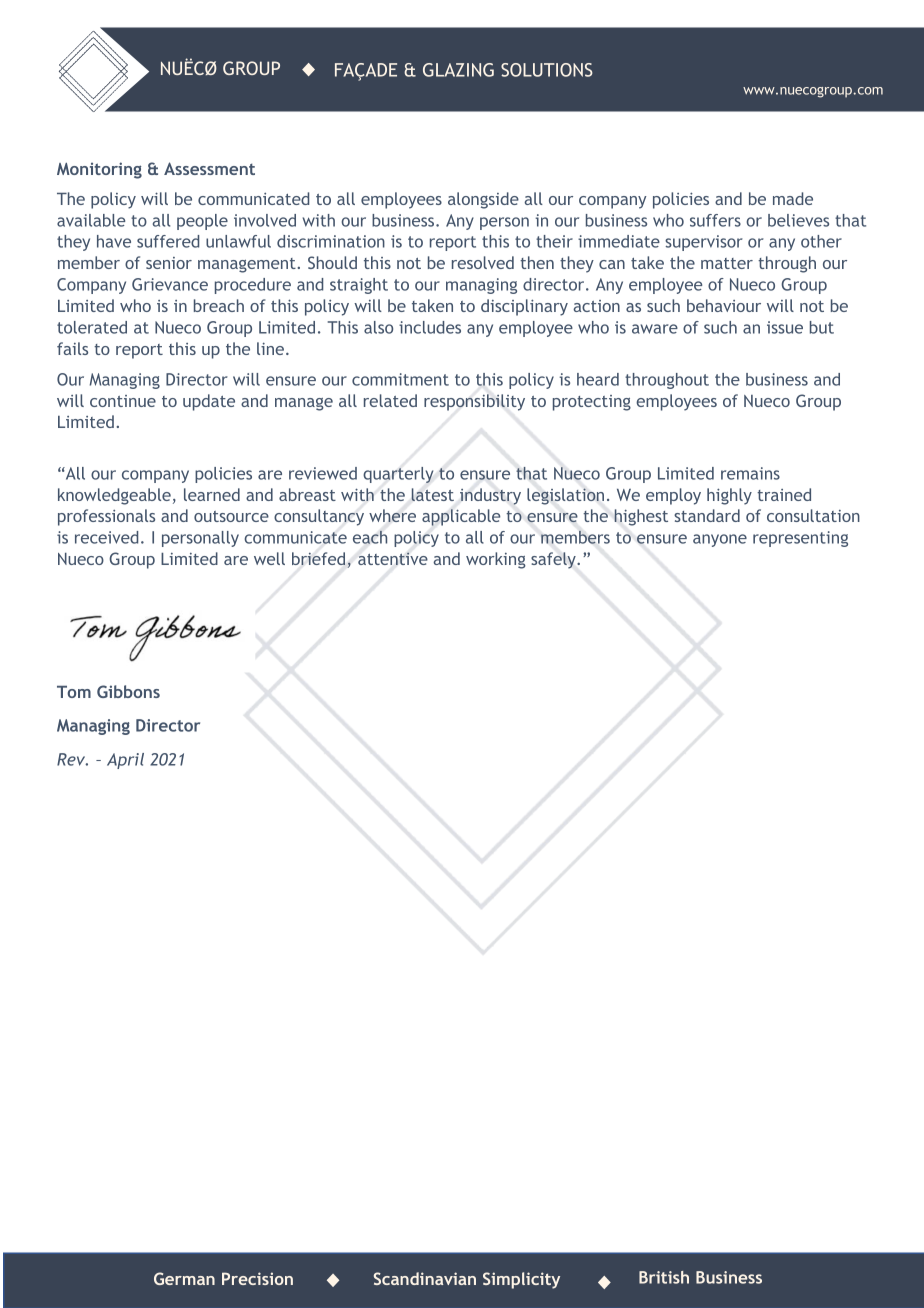 The image size is (924, 1308). What do you see at coordinates (720, 540) in the screenshot?
I see `anyone` at bounding box center [720, 540].
